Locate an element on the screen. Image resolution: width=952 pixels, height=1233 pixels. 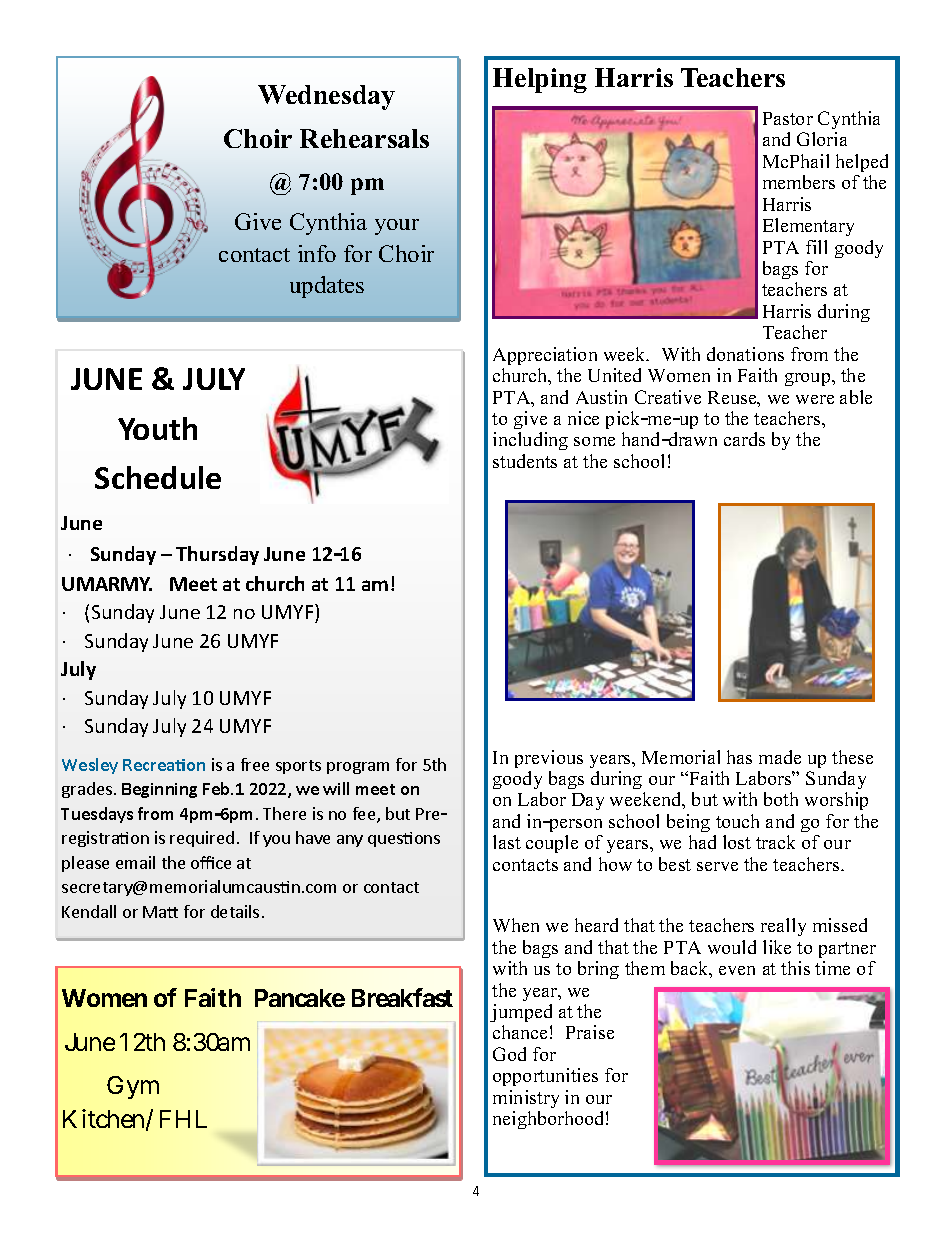
required is located at coordinates (202, 839).
